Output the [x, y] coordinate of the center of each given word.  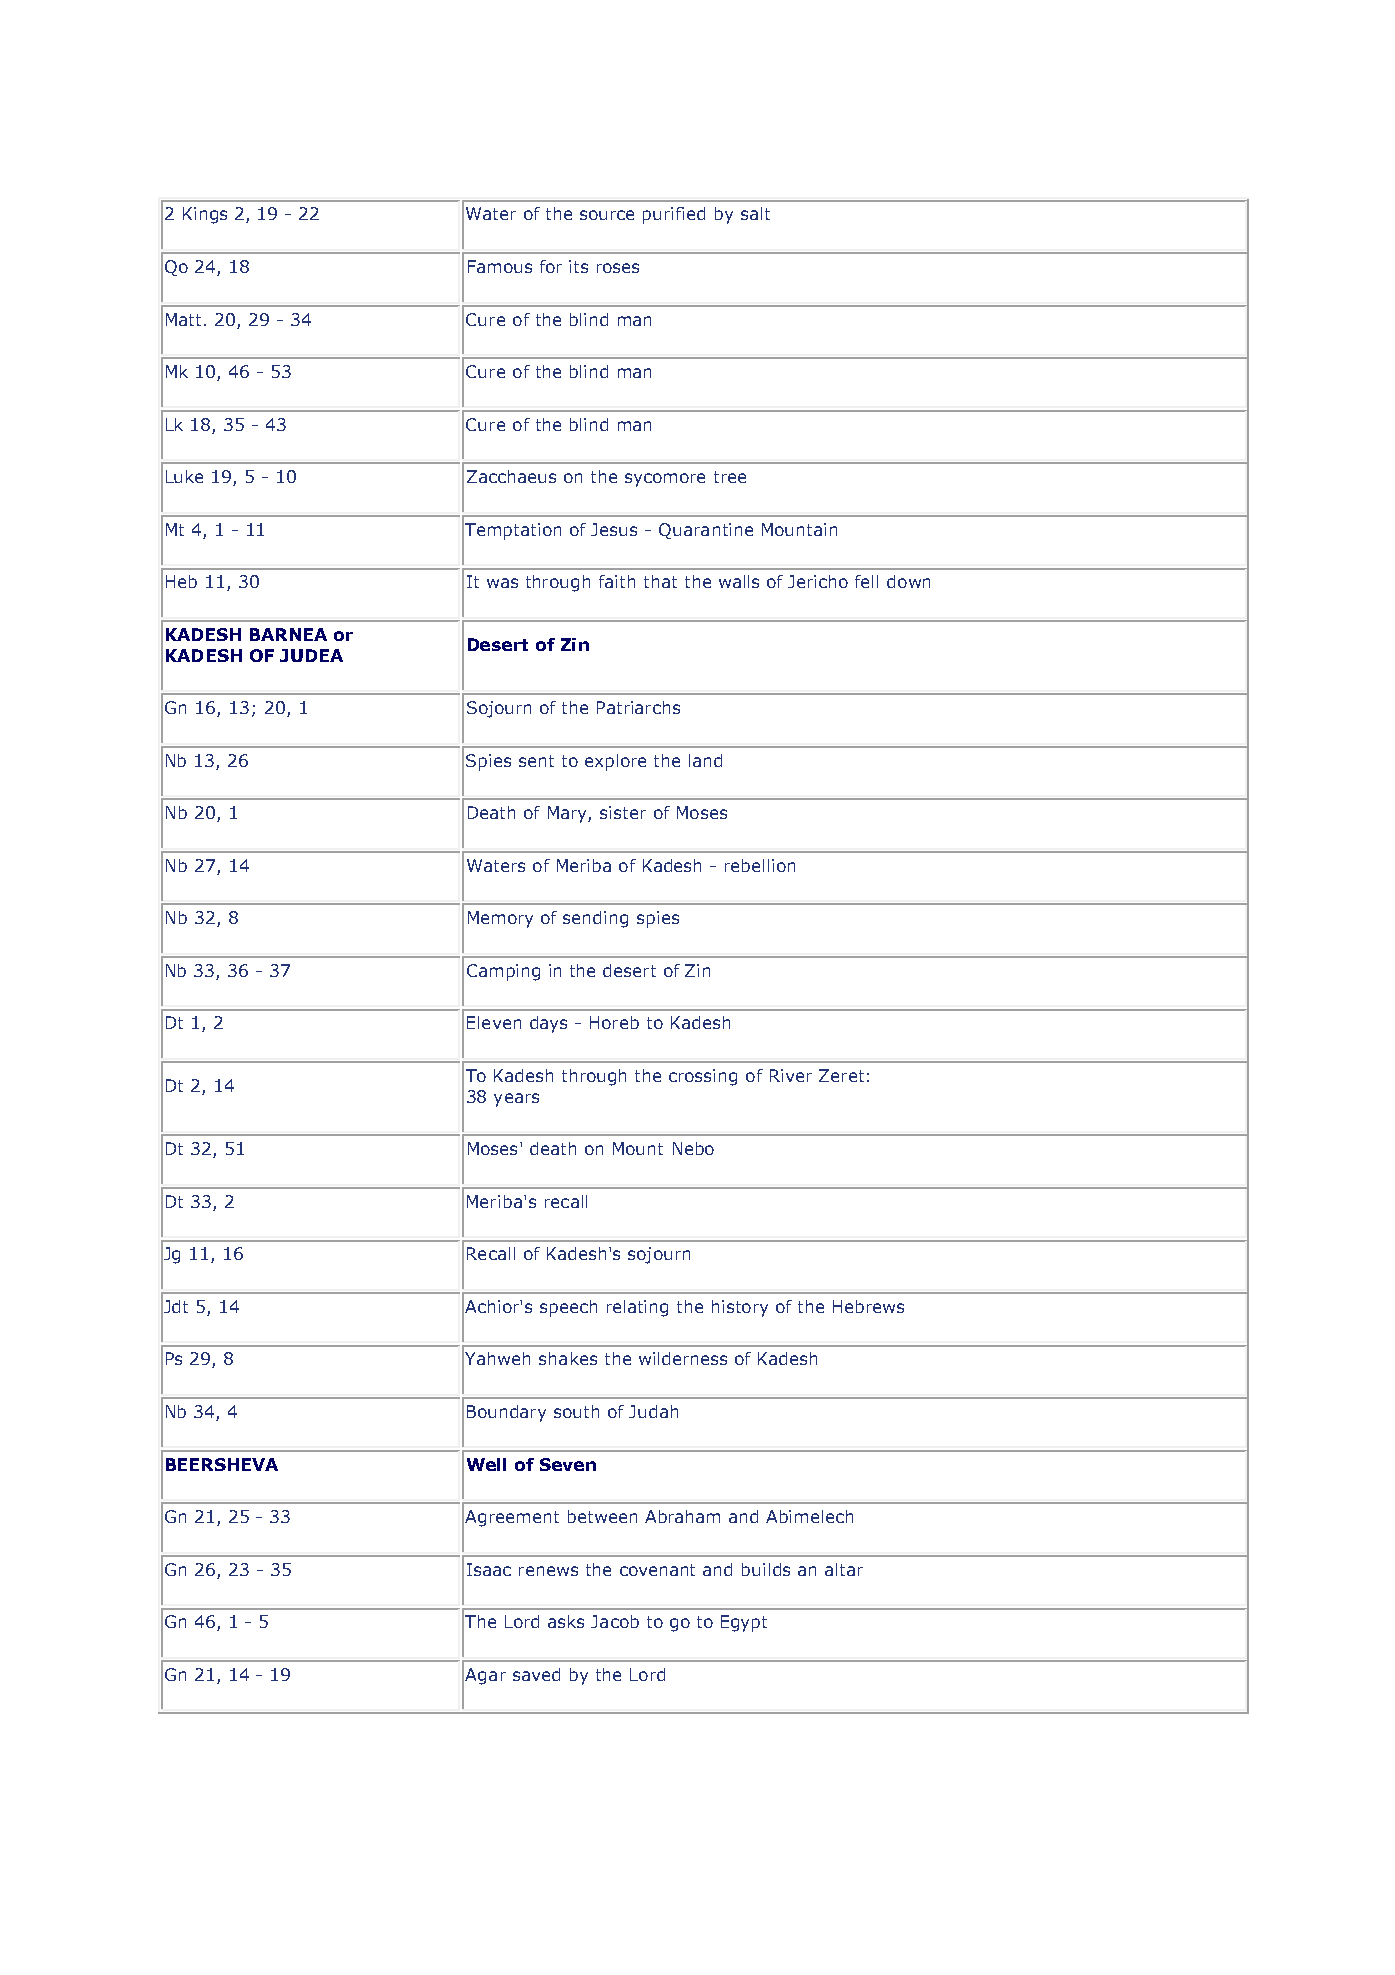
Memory [500, 919]
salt [755, 213]
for [551, 266]
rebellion [760, 865]
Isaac [489, 1569]
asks [566, 1621]
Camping [503, 972]
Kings [205, 215]
